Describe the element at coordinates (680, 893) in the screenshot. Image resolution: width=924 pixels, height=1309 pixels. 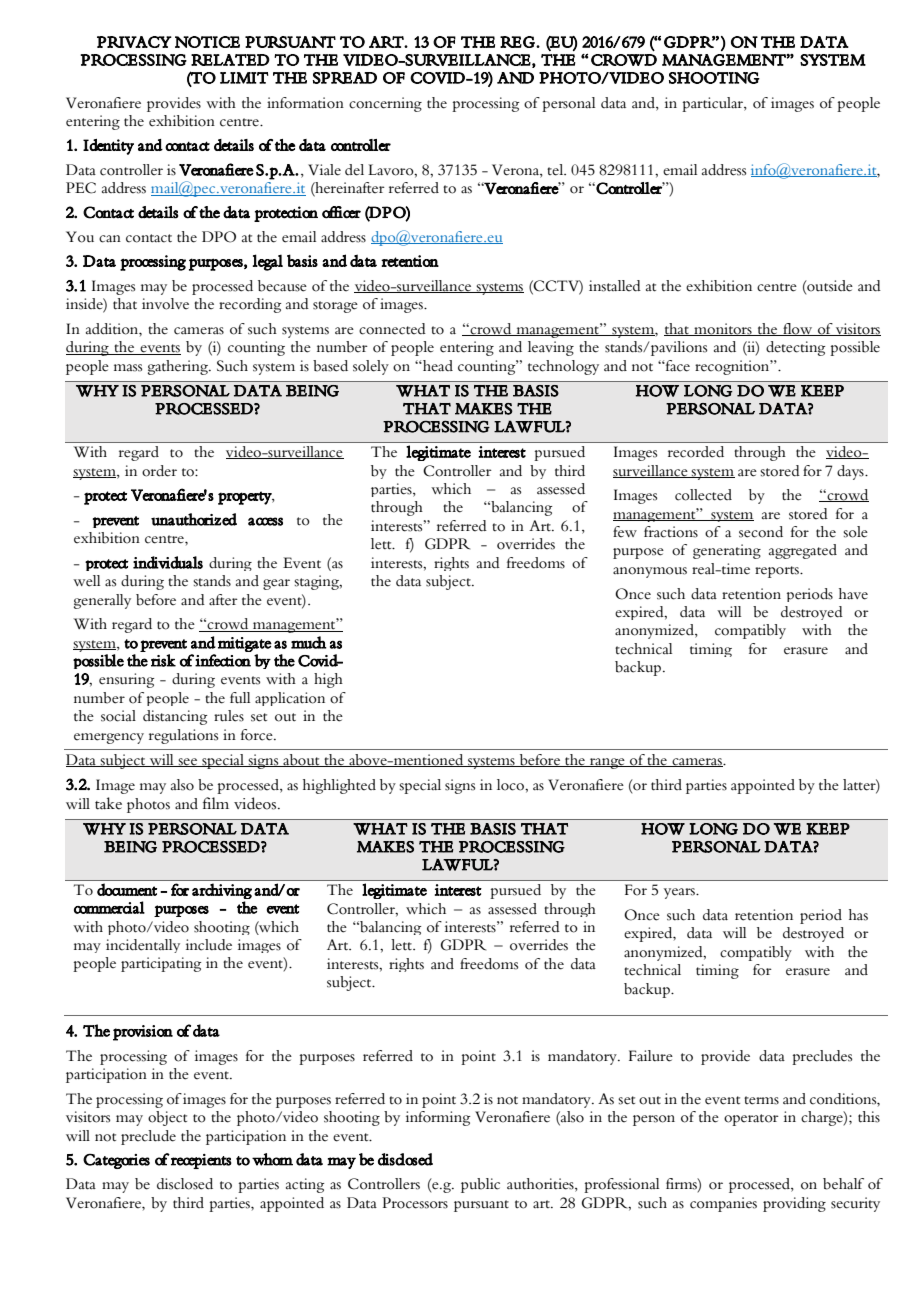
I see `years` at that location.
